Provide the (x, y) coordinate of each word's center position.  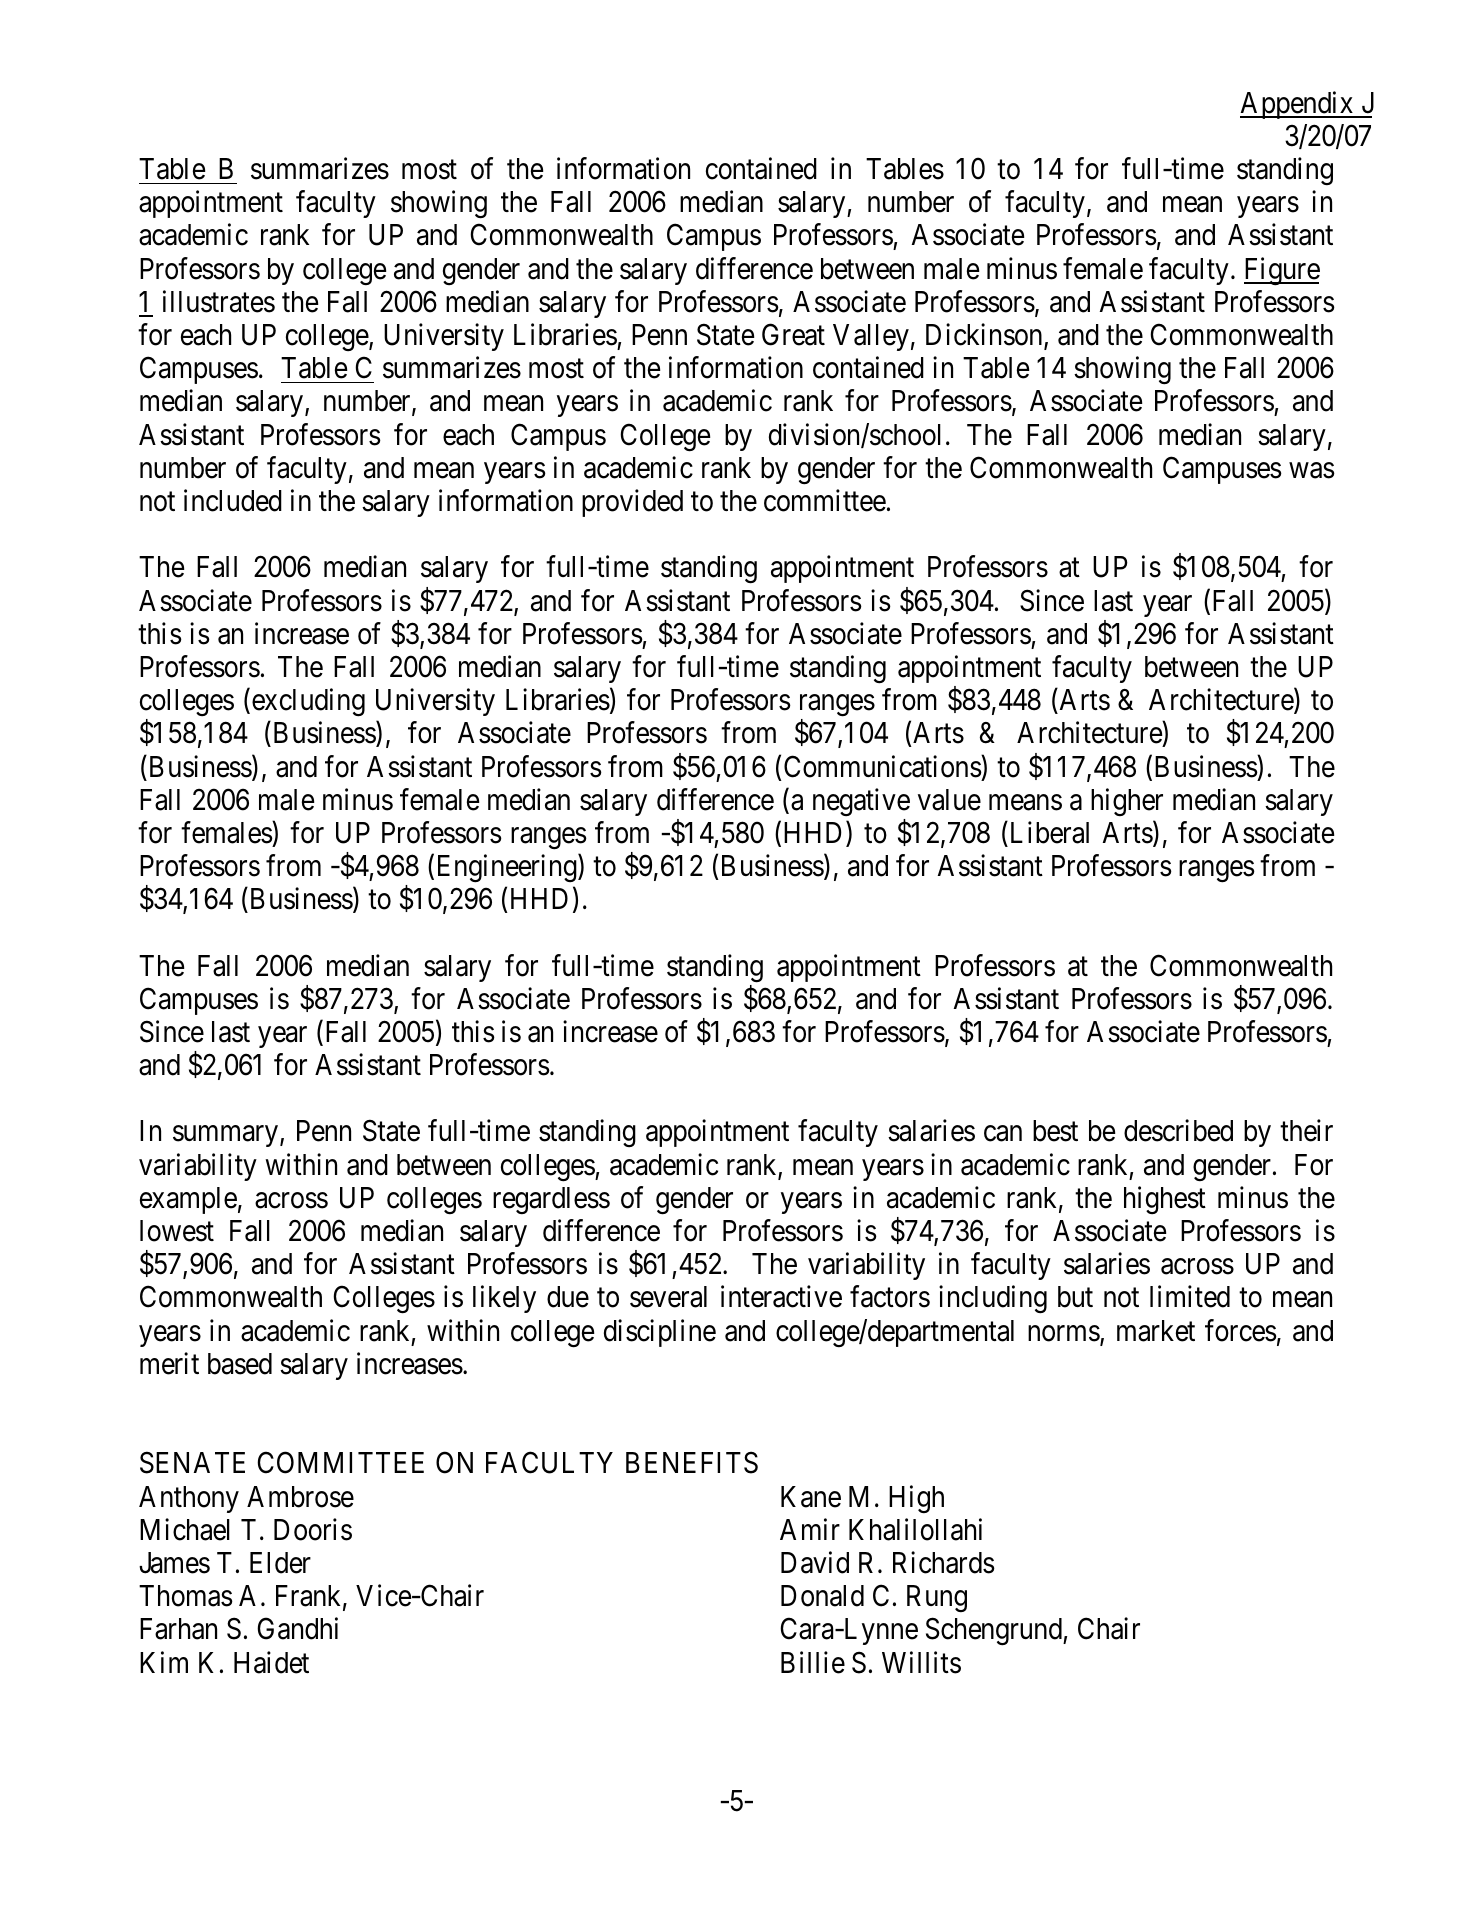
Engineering (508, 868)
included (233, 500)
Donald (822, 1596)
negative (861, 802)
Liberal (1048, 832)
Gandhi (297, 1629)
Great (793, 335)
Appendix (1298, 105)
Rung (937, 1598)
